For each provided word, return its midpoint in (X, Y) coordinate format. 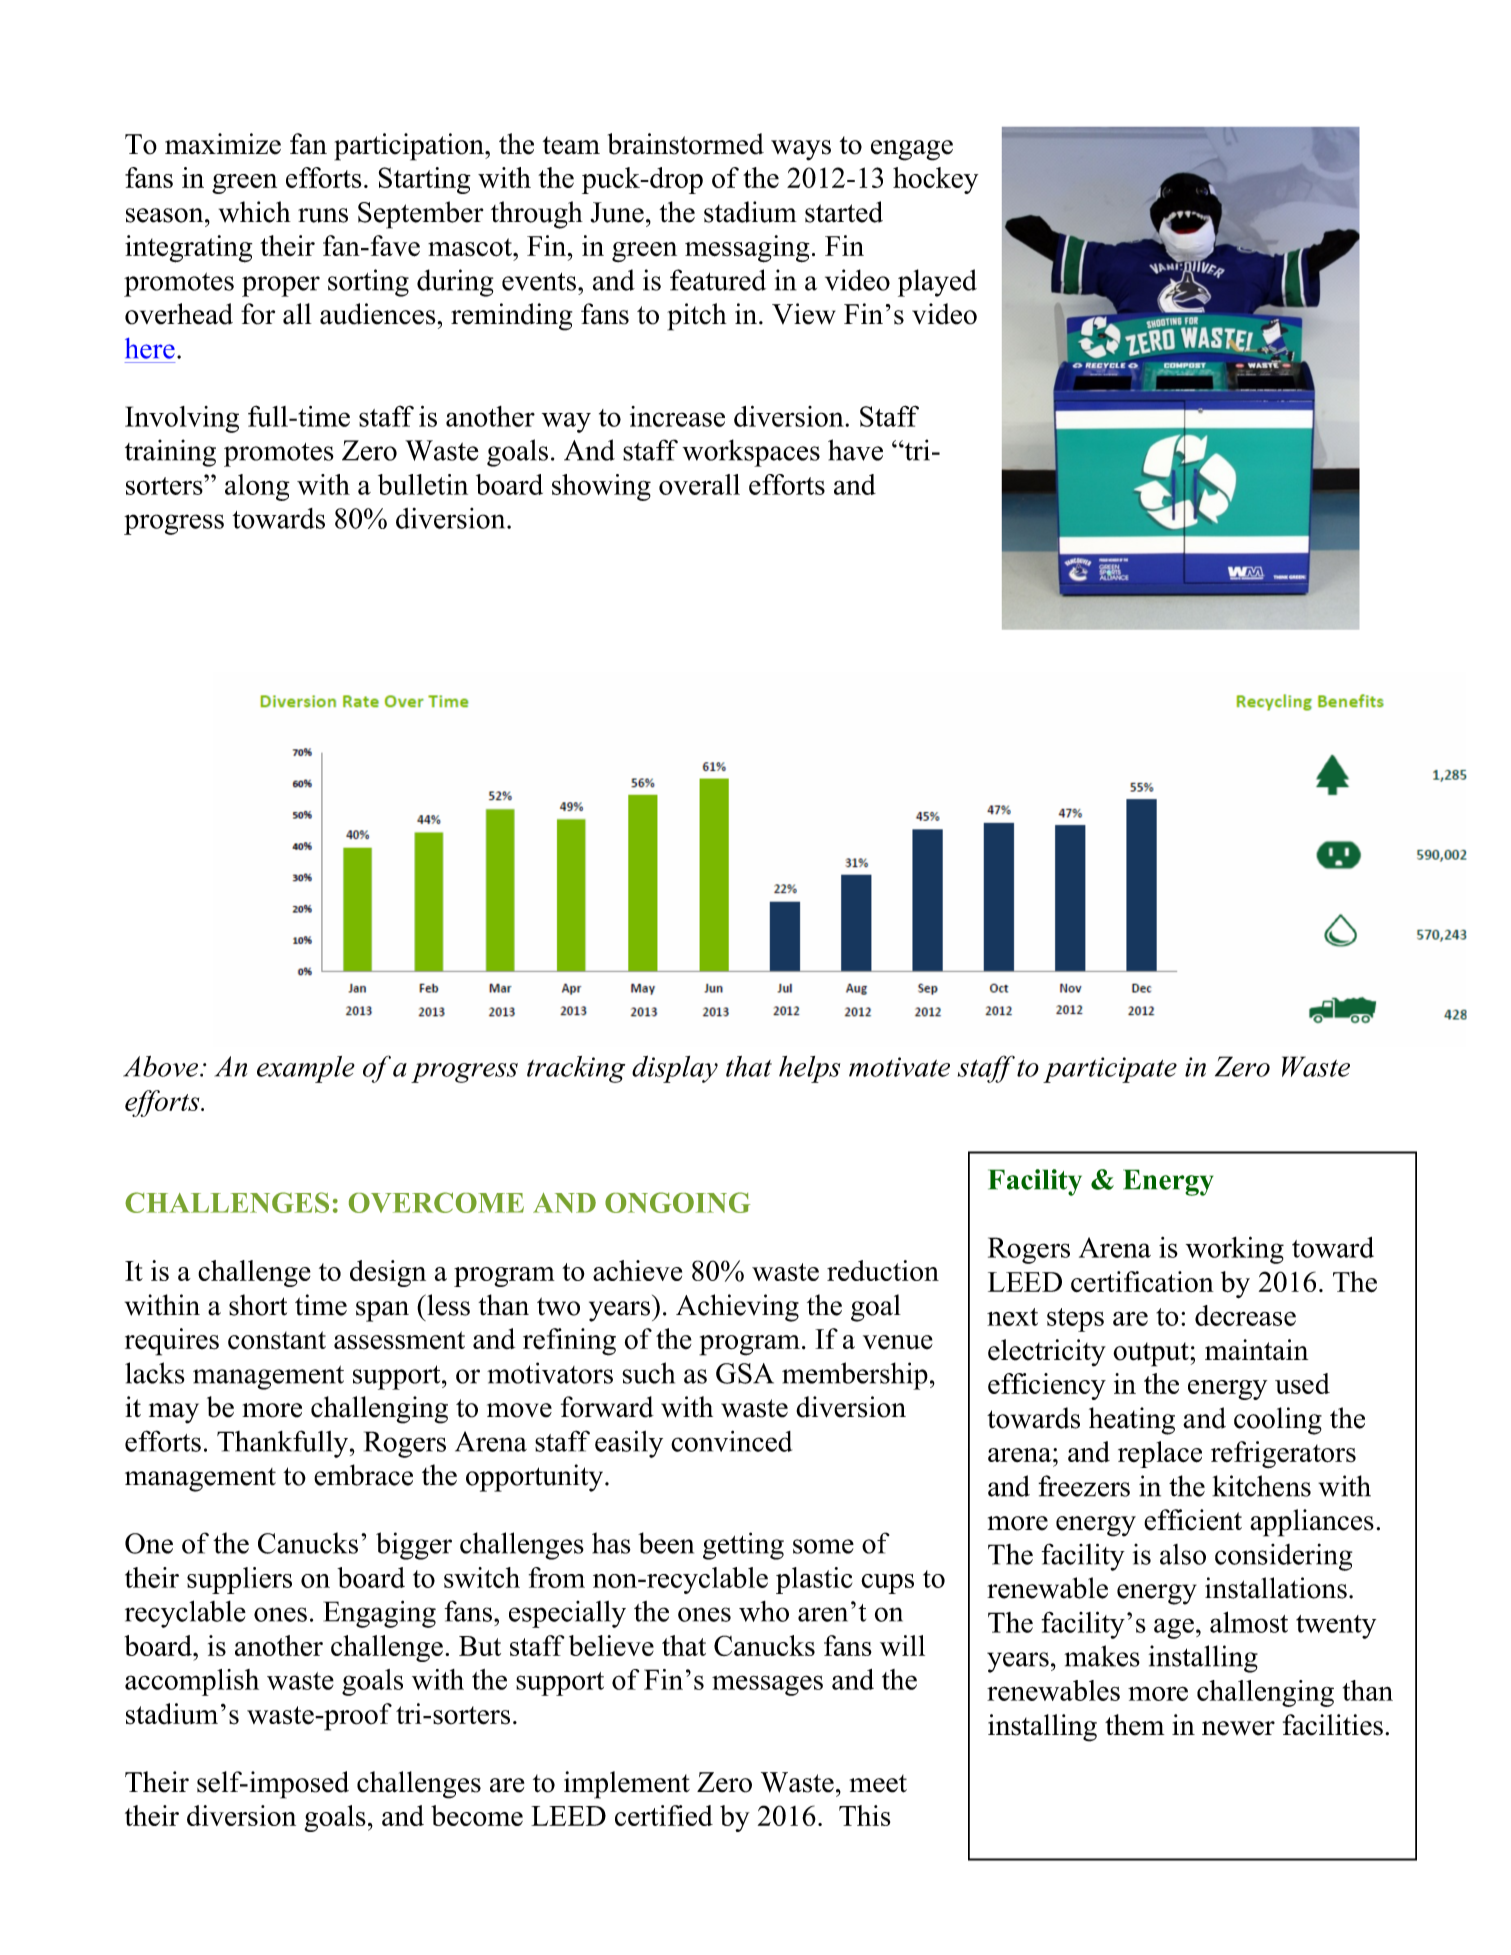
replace (1160, 1454)
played (937, 283)
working (1235, 1250)
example (306, 1069)
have (855, 450)
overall (699, 484)
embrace (363, 1475)
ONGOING (677, 1202)
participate (1110, 1070)
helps (809, 1069)
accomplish (192, 1682)
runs (323, 215)
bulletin (423, 484)
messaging (747, 249)
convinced (731, 1441)
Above (162, 1066)
